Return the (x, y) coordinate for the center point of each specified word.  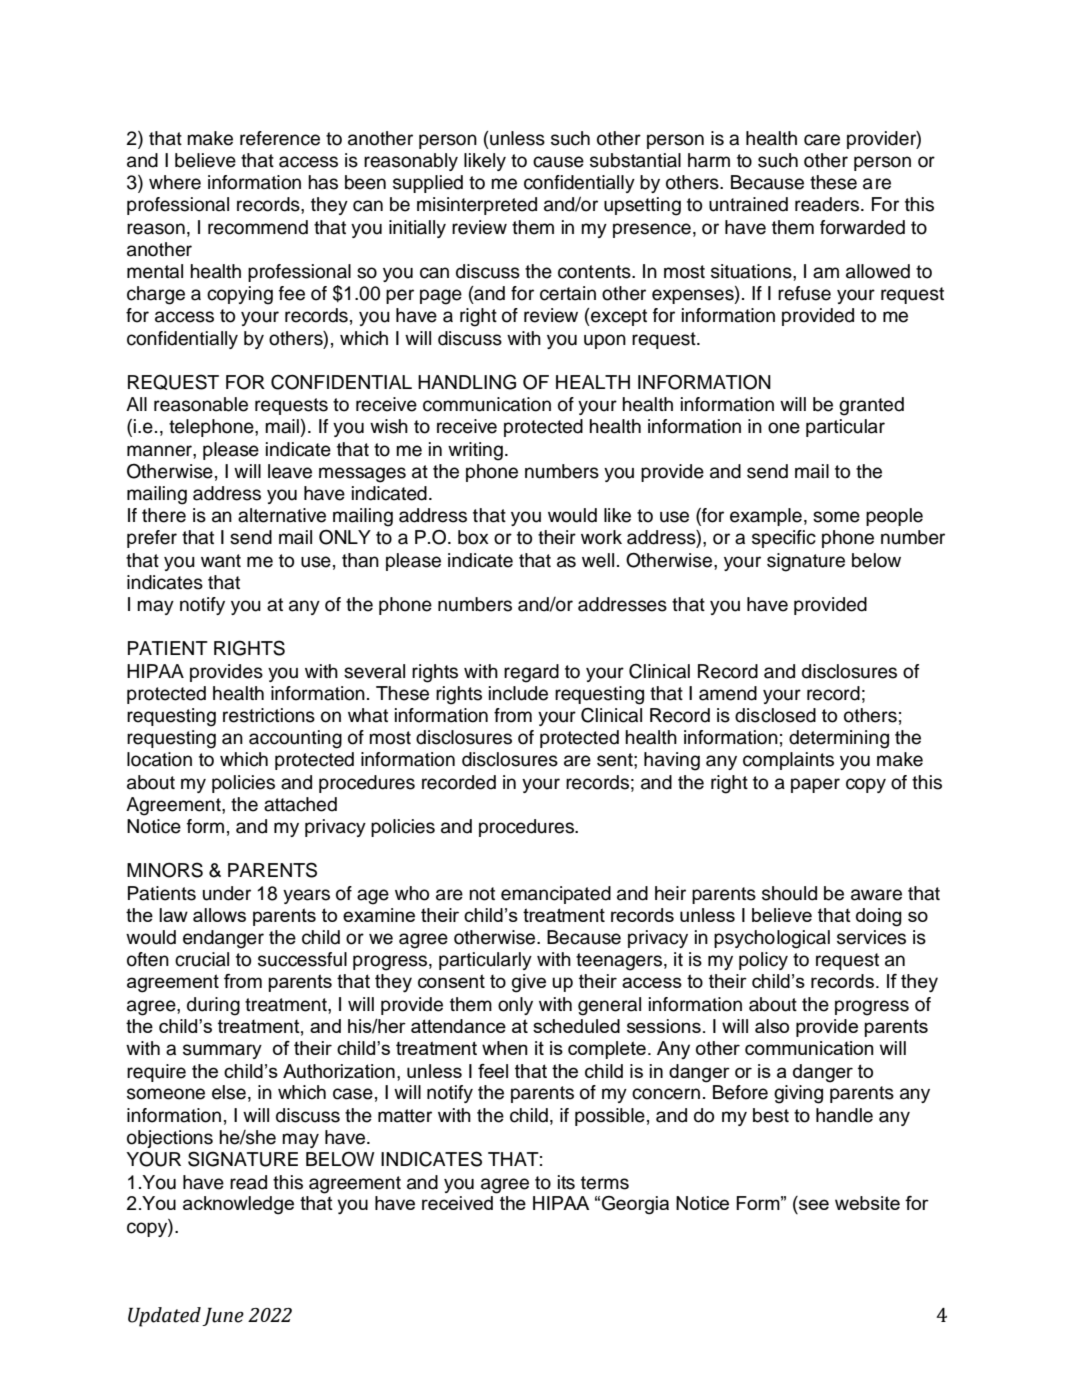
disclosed (775, 715)
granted (871, 406)
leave (290, 471)
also (772, 1026)
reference (280, 138)
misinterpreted (477, 206)
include (518, 693)
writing (475, 451)
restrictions (269, 715)
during (213, 1006)
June (223, 1317)
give (529, 983)
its (566, 1182)
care (822, 140)
